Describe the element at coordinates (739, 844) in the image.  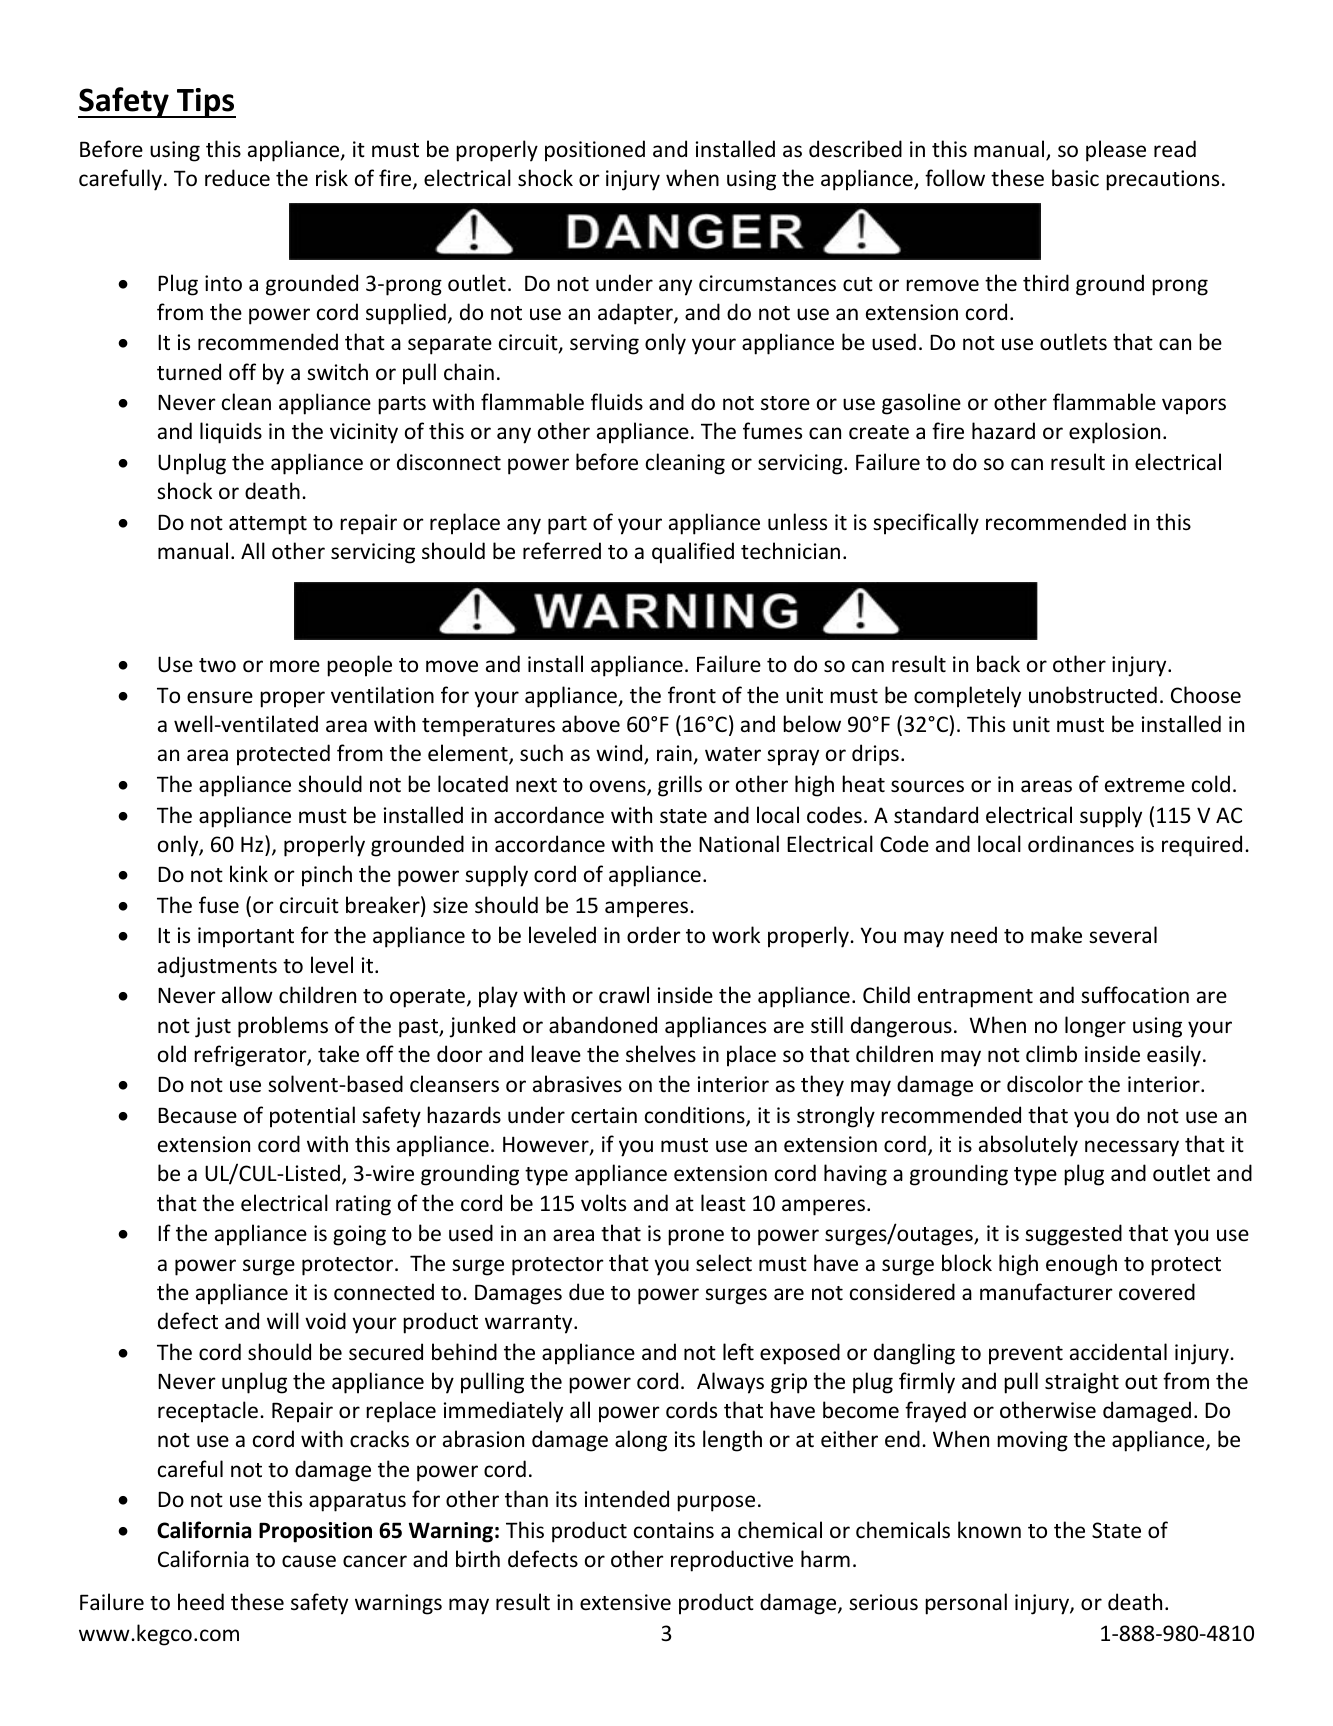
I see `National` at that location.
